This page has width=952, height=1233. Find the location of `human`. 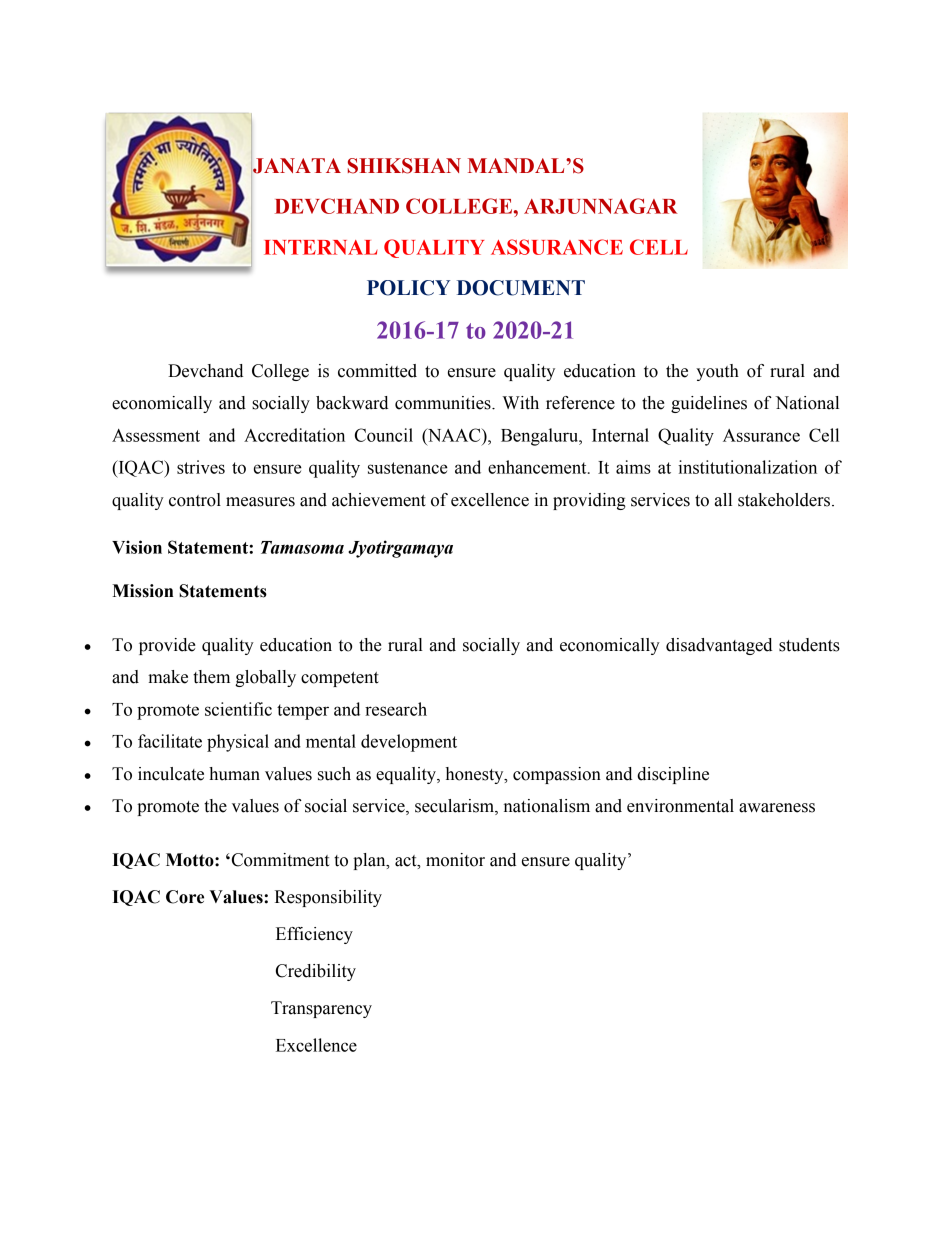

human is located at coordinates (234, 774).
